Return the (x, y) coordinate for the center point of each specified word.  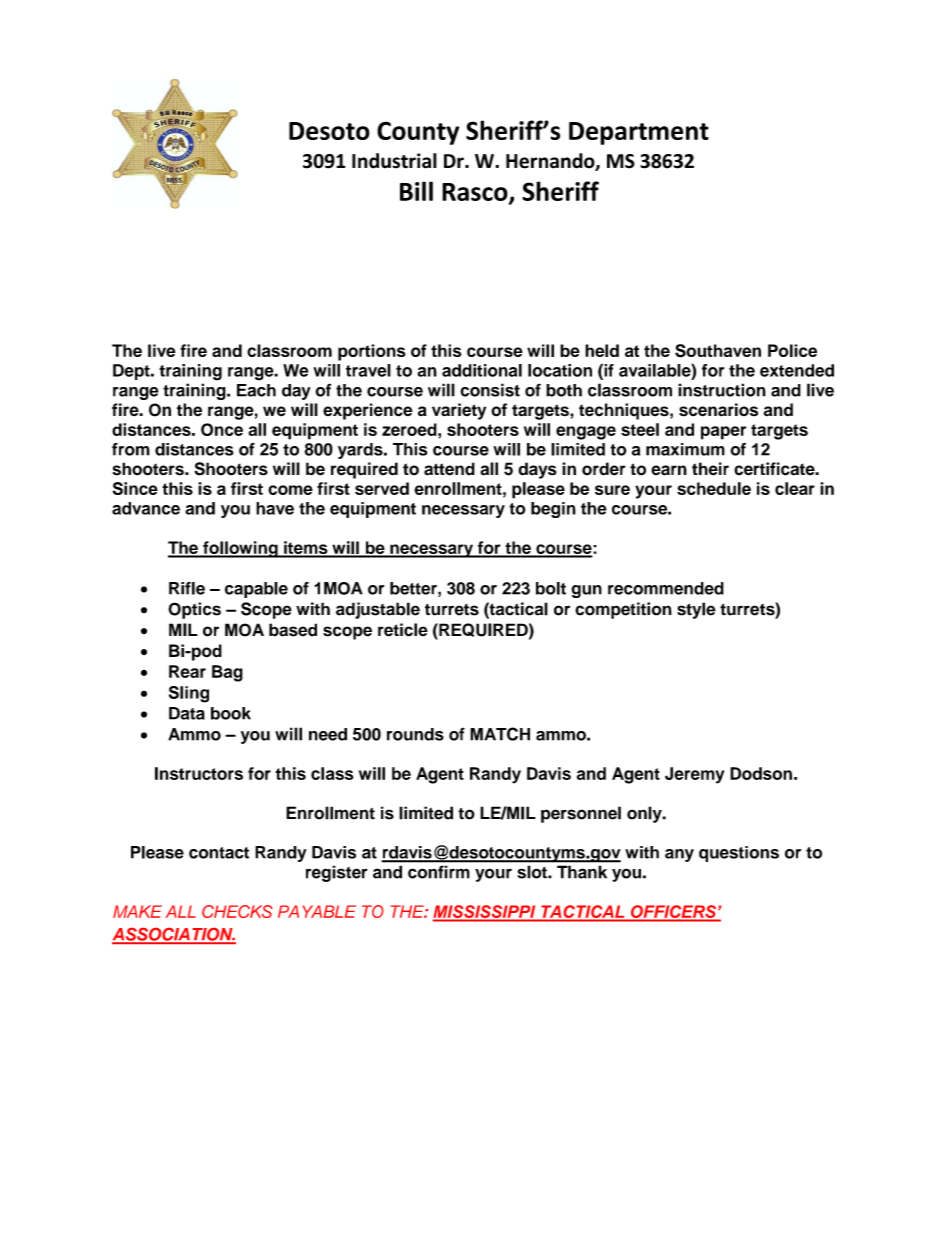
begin (553, 510)
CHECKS (237, 911)
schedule (714, 488)
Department (639, 133)
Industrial (394, 161)
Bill (416, 191)
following (240, 549)
